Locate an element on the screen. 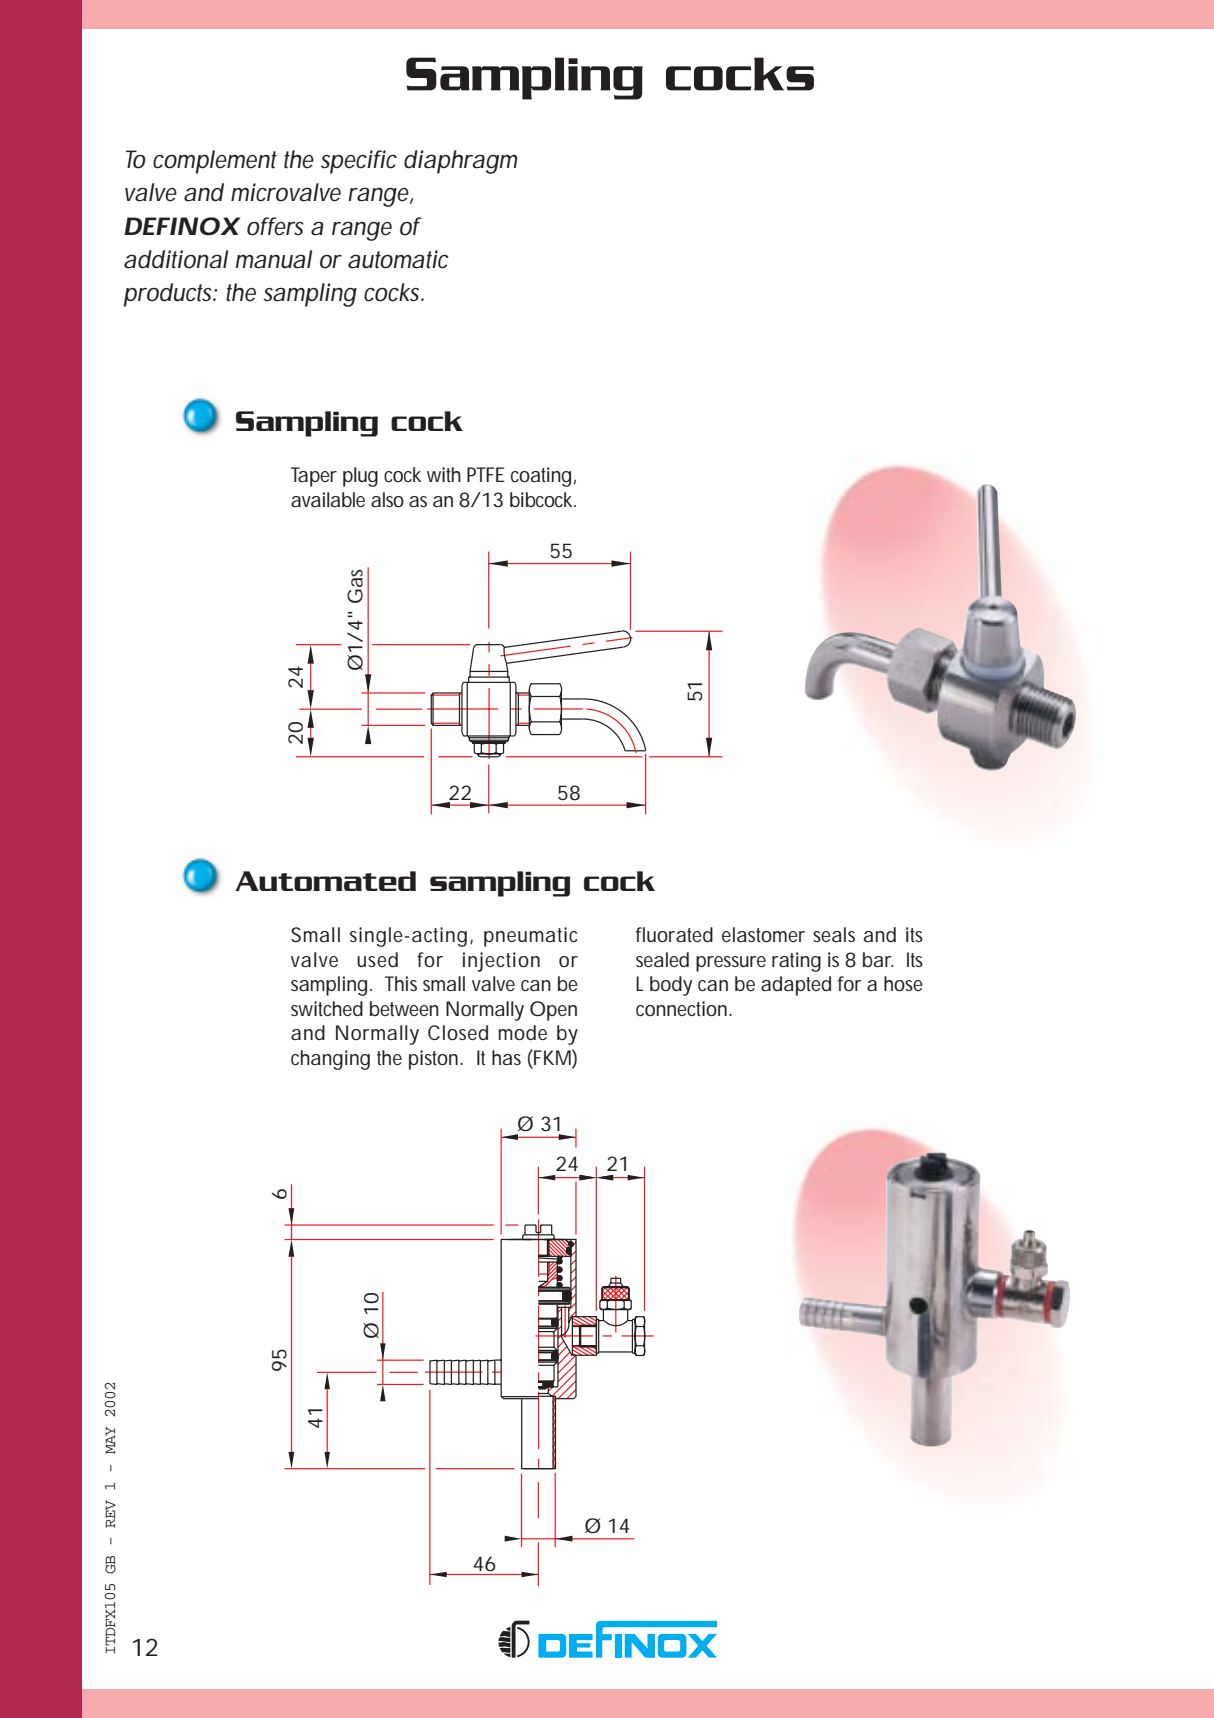 The height and width of the screenshot is (1718, 1214). coating is located at coordinates (541, 477).
